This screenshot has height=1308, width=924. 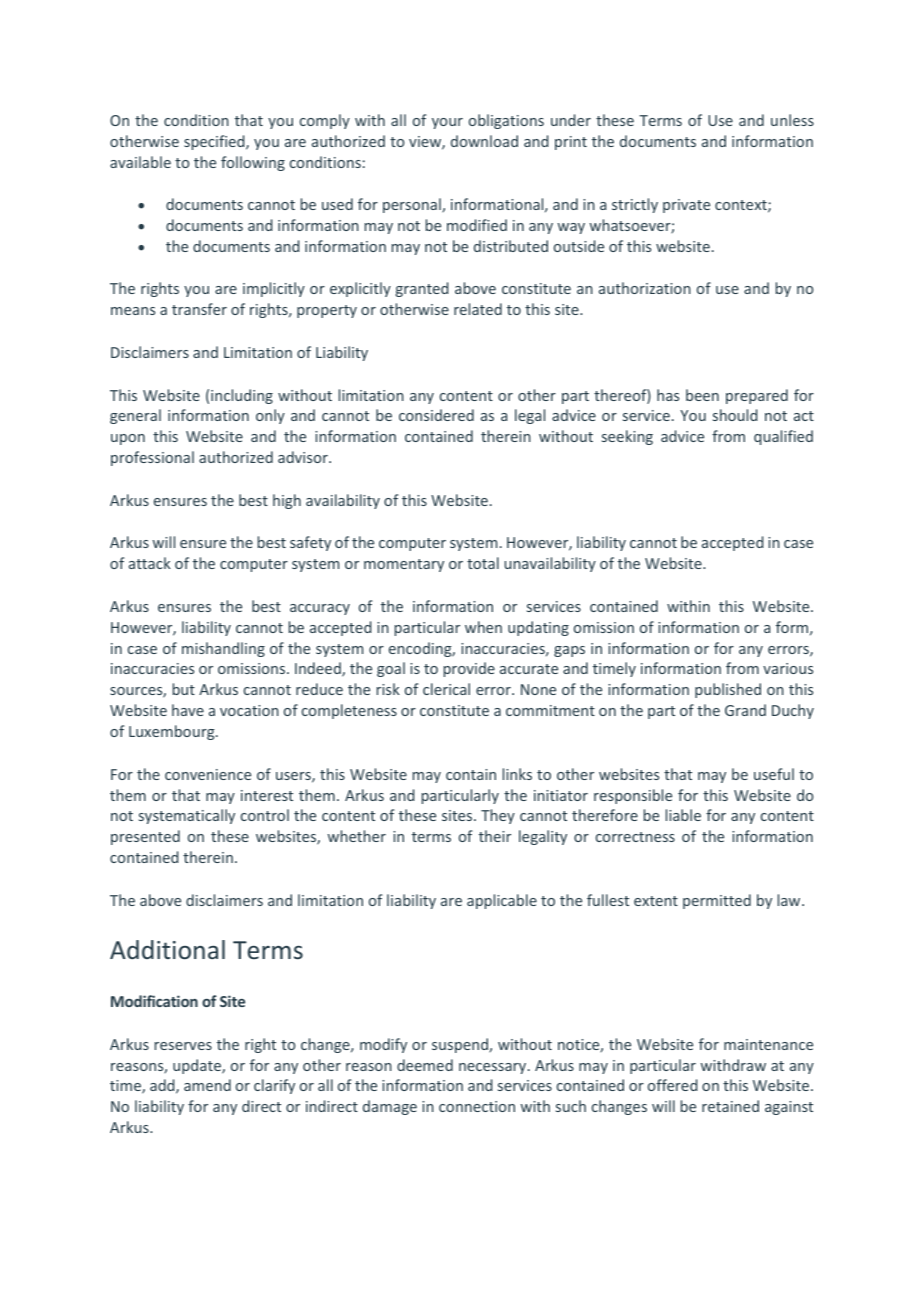 I want to click on unless, so click(x=792, y=120).
